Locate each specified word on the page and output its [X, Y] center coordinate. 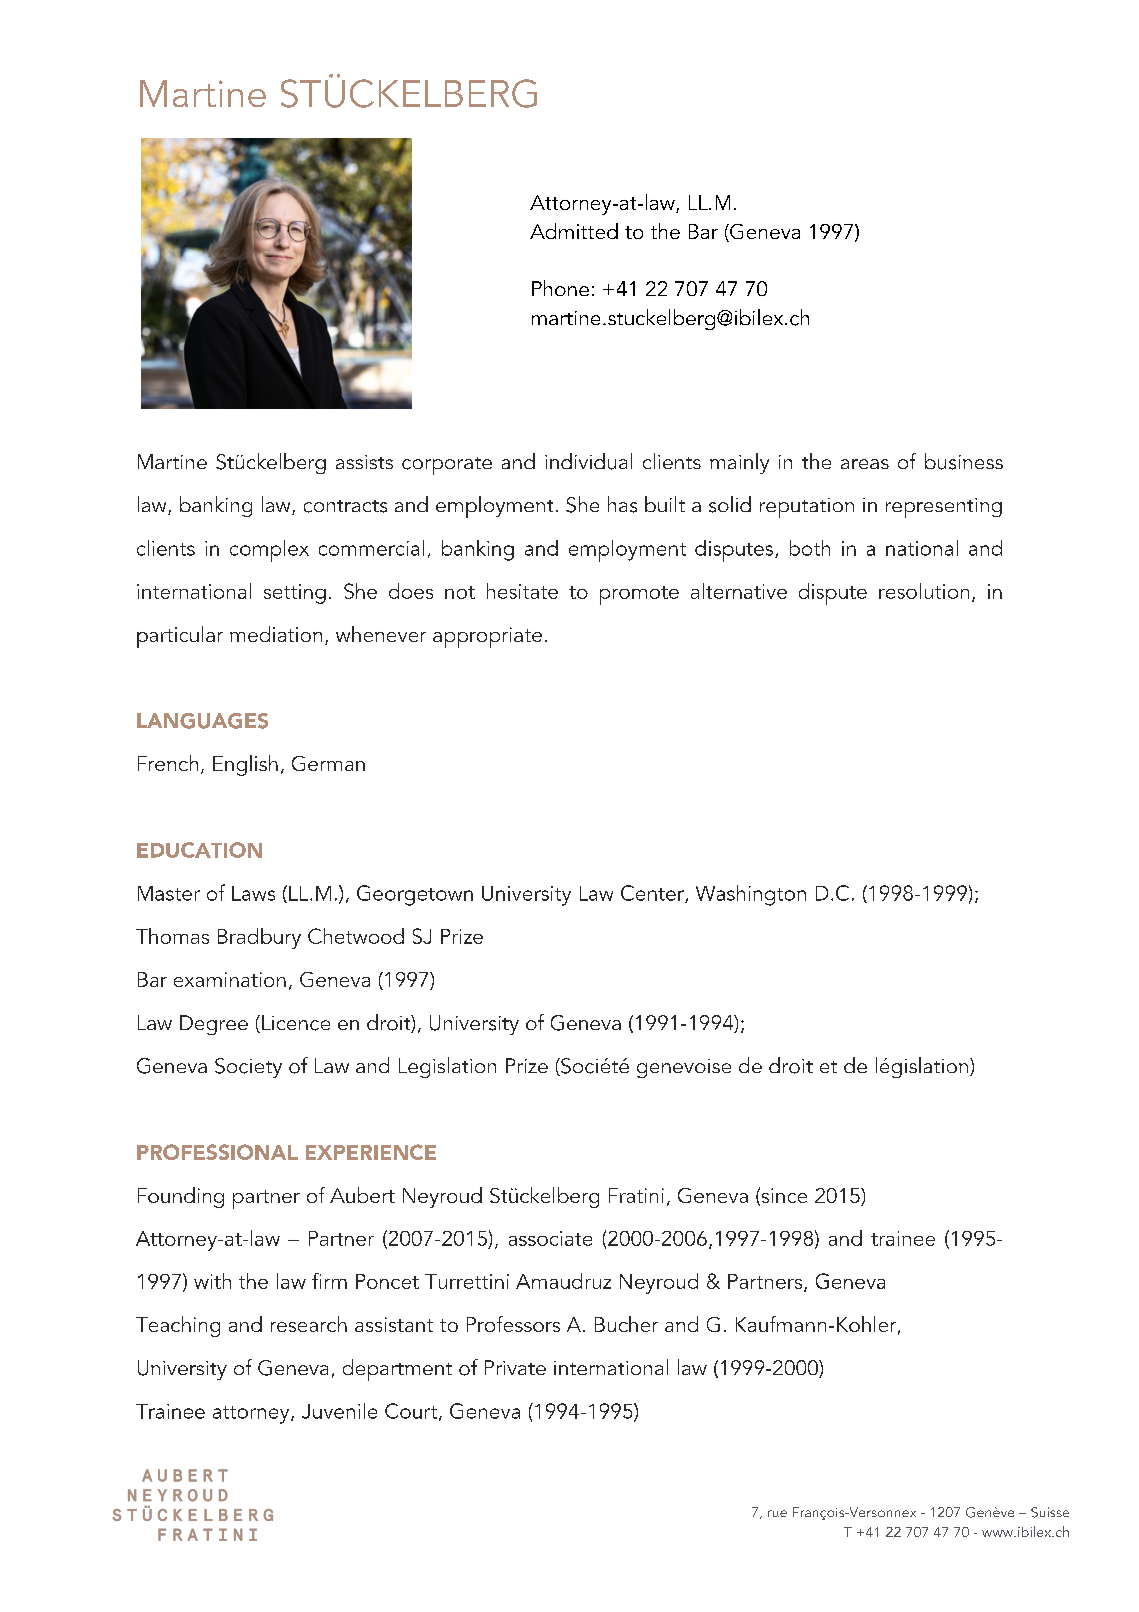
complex [269, 551]
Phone [560, 288]
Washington [751, 895]
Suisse [1050, 1512]
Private [515, 1367]
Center [653, 894]
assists [364, 462]
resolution [924, 591]
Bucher [626, 1324]
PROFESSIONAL [217, 1152]
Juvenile [339, 1411]
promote [639, 595]
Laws [253, 893]
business [964, 461]
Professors [513, 1324]
